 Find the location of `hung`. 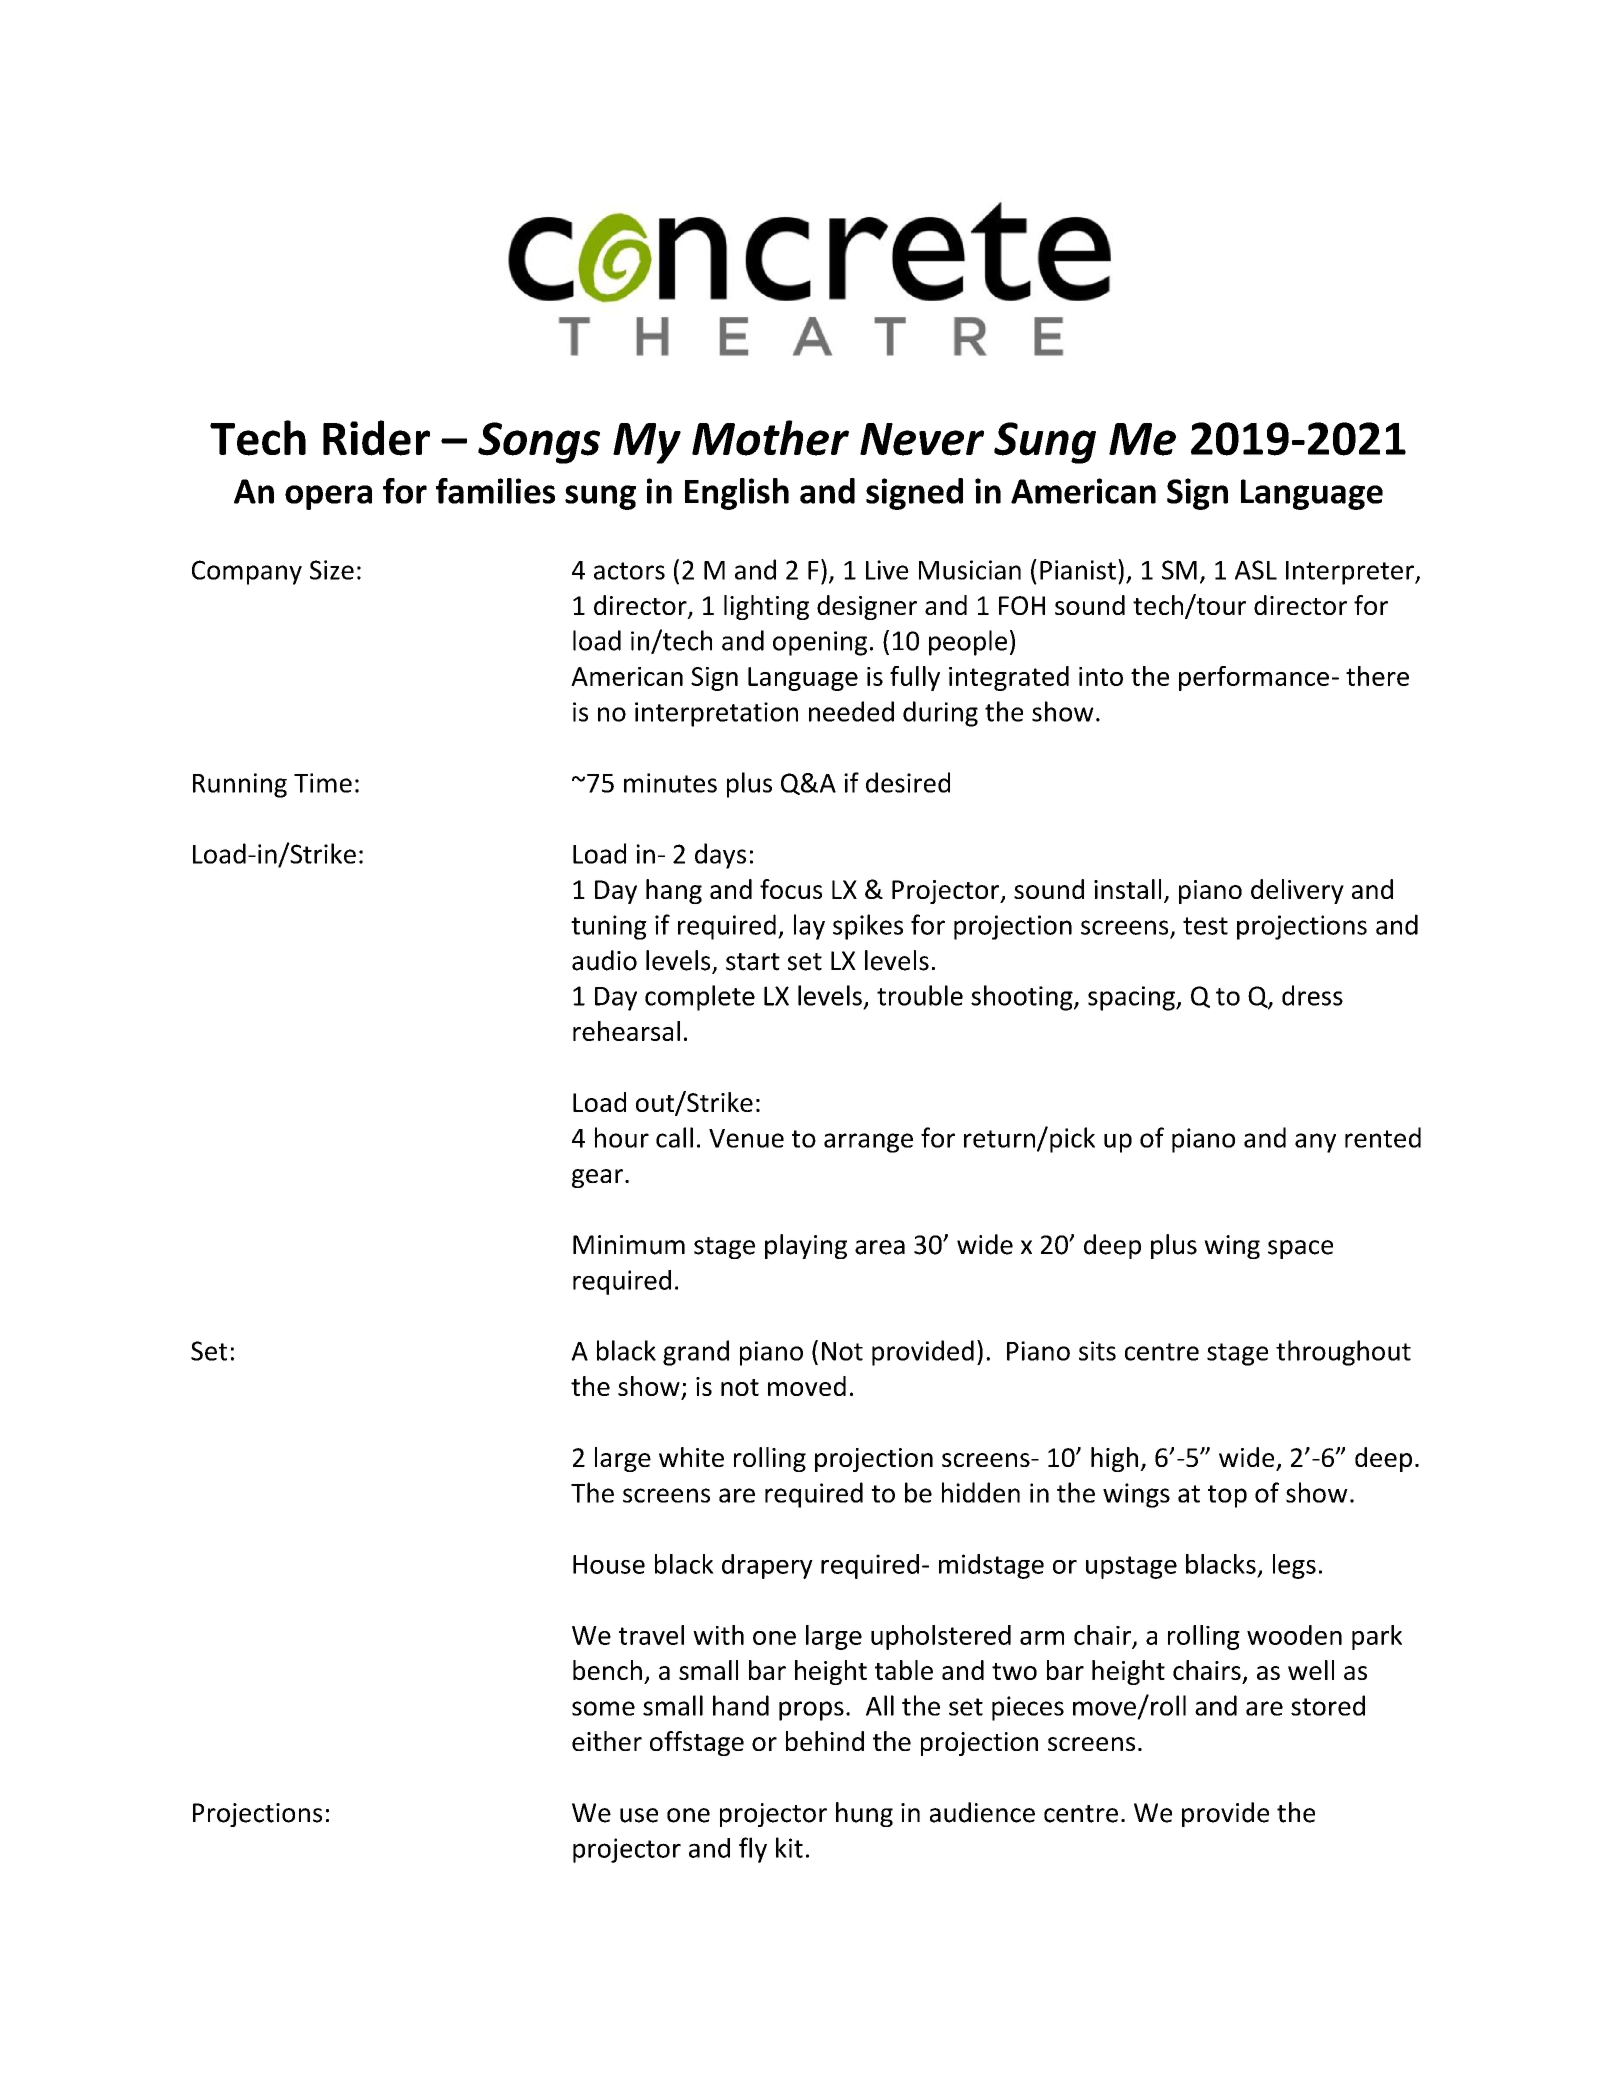

hung is located at coordinates (864, 1814).
